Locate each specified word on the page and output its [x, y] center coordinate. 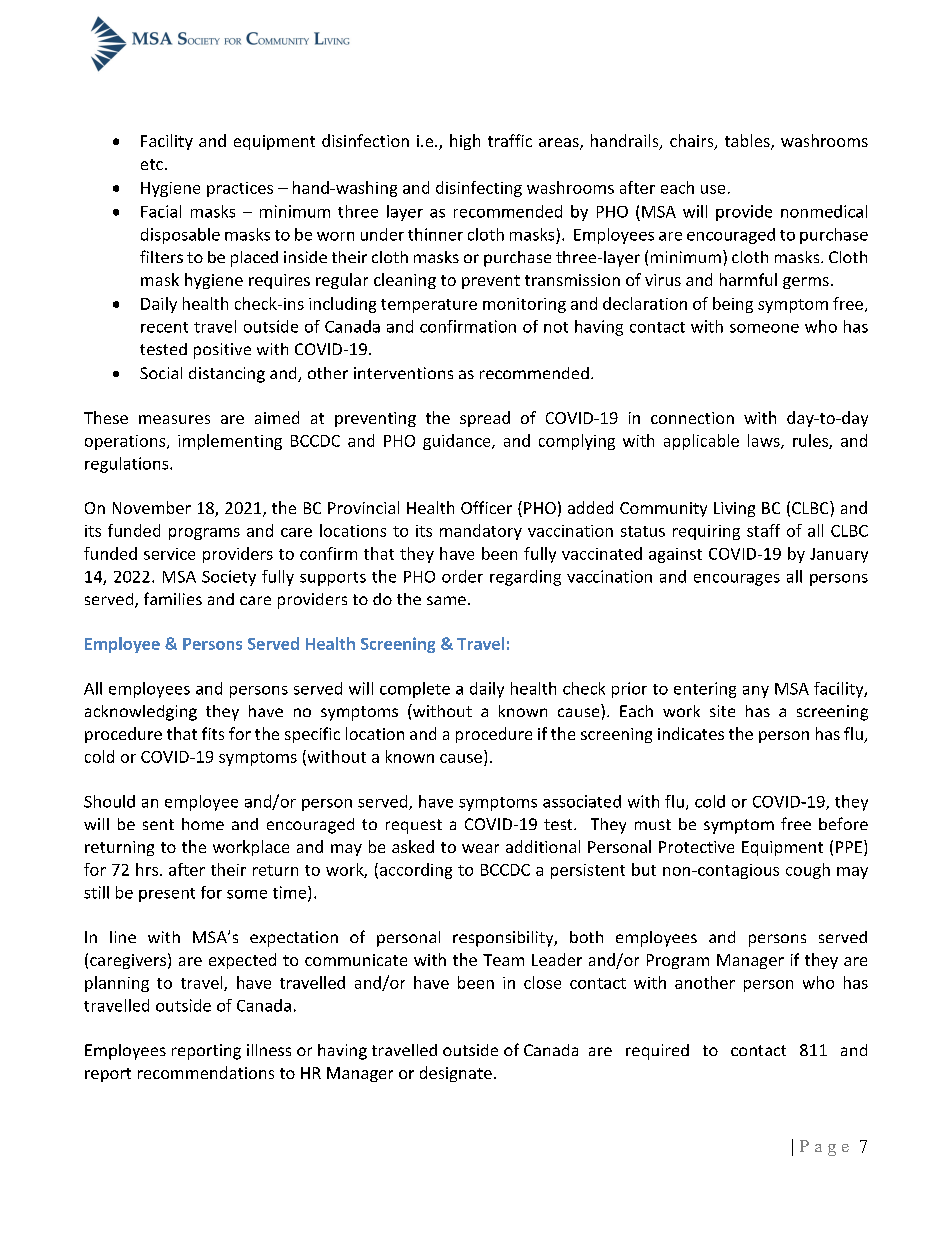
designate [456, 1074]
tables [748, 142]
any [756, 692]
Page [824, 1148]
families [173, 598]
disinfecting [479, 189]
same [446, 600]
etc [152, 164]
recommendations [206, 1072]
